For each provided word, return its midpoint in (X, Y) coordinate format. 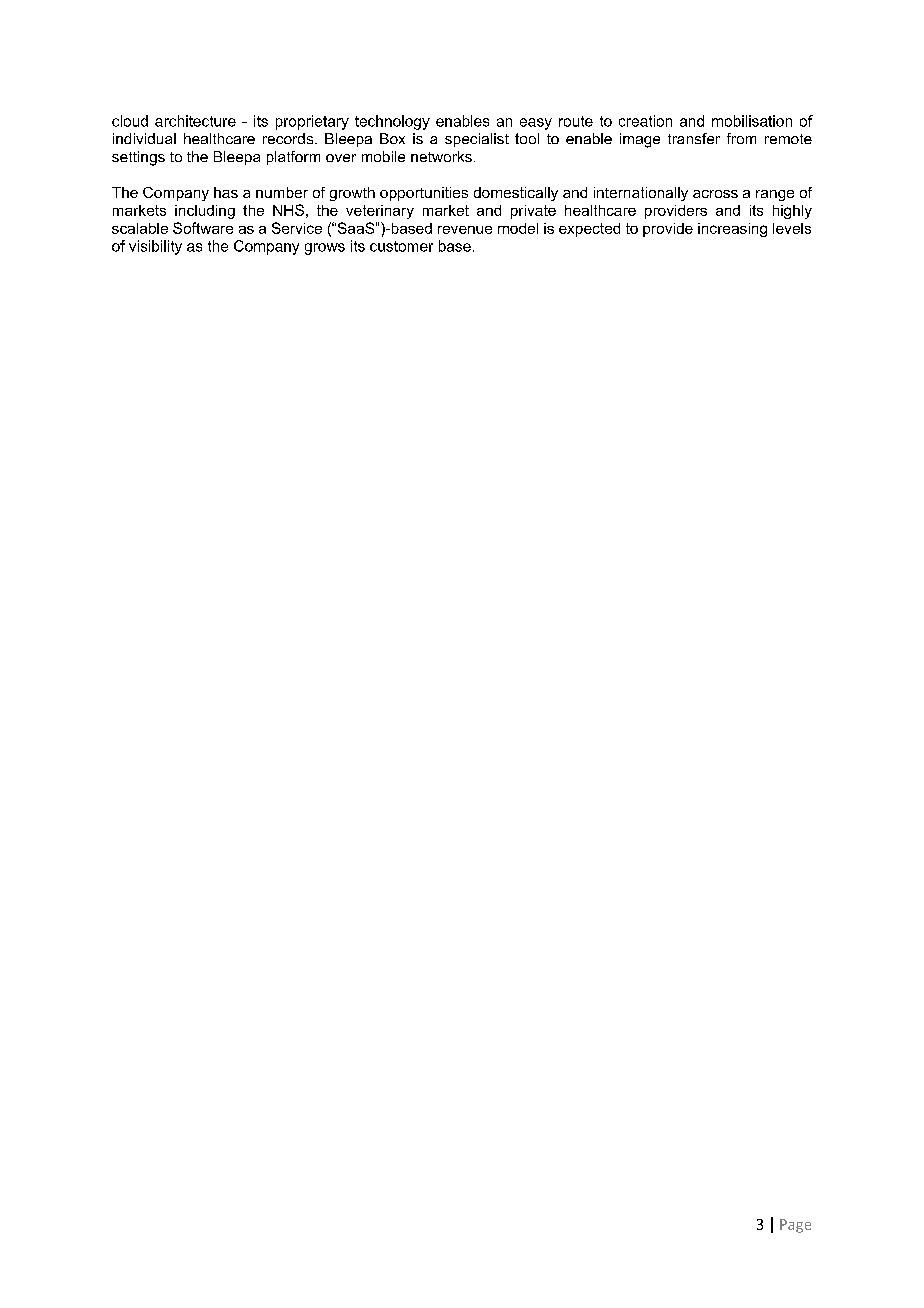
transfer (694, 138)
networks (441, 156)
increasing (732, 230)
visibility (155, 247)
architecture (195, 121)
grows (325, 249)
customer (401, 246)
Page (795, 1226)
